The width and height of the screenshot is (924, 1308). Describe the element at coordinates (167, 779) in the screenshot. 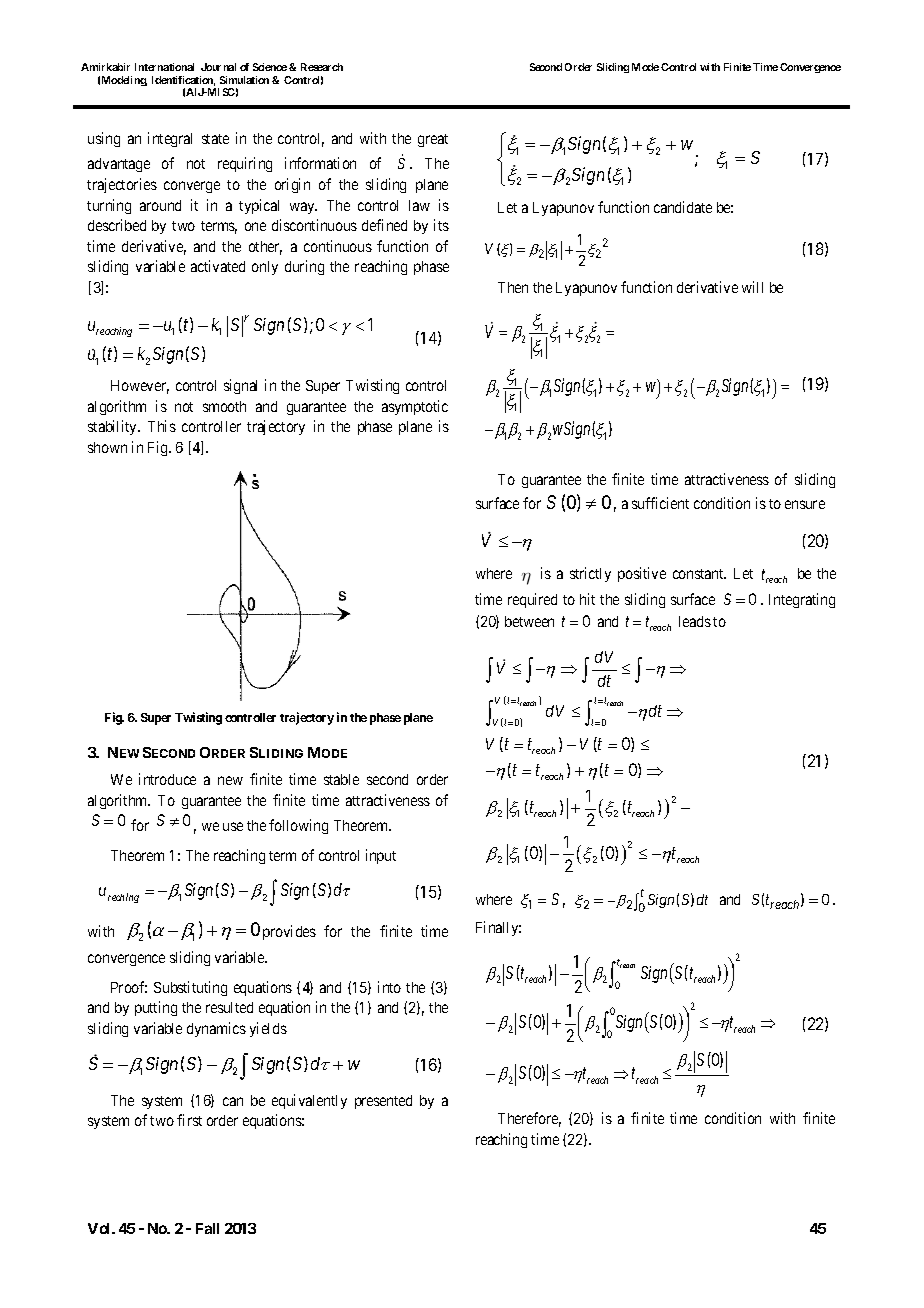

I see `introduce` at that location.
